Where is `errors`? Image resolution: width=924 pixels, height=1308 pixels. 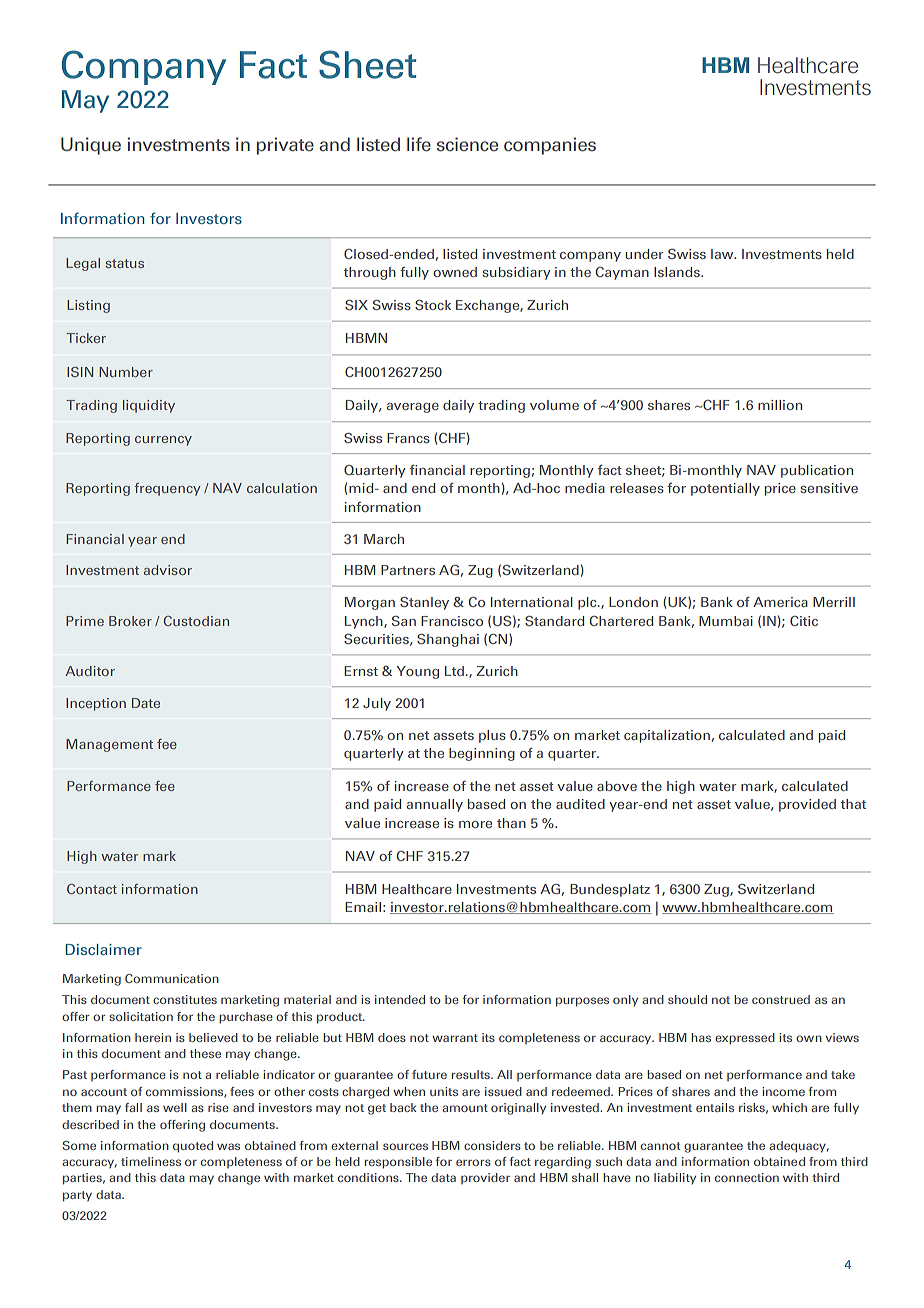 errors is located at coordinates (473, 1162).
